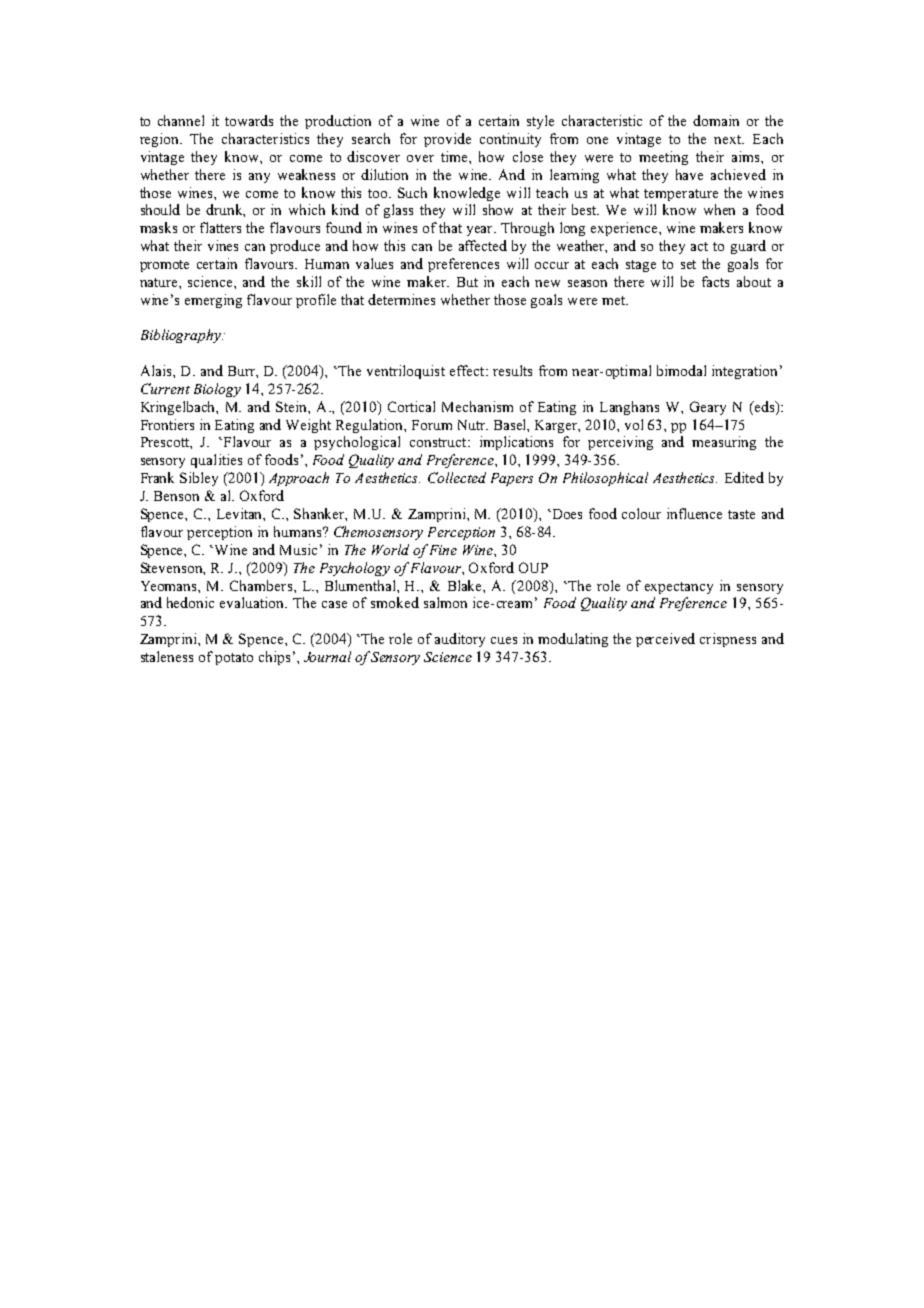  Describe the element at coordinates (460, 640) in the page. I see `auditory` at that location.
